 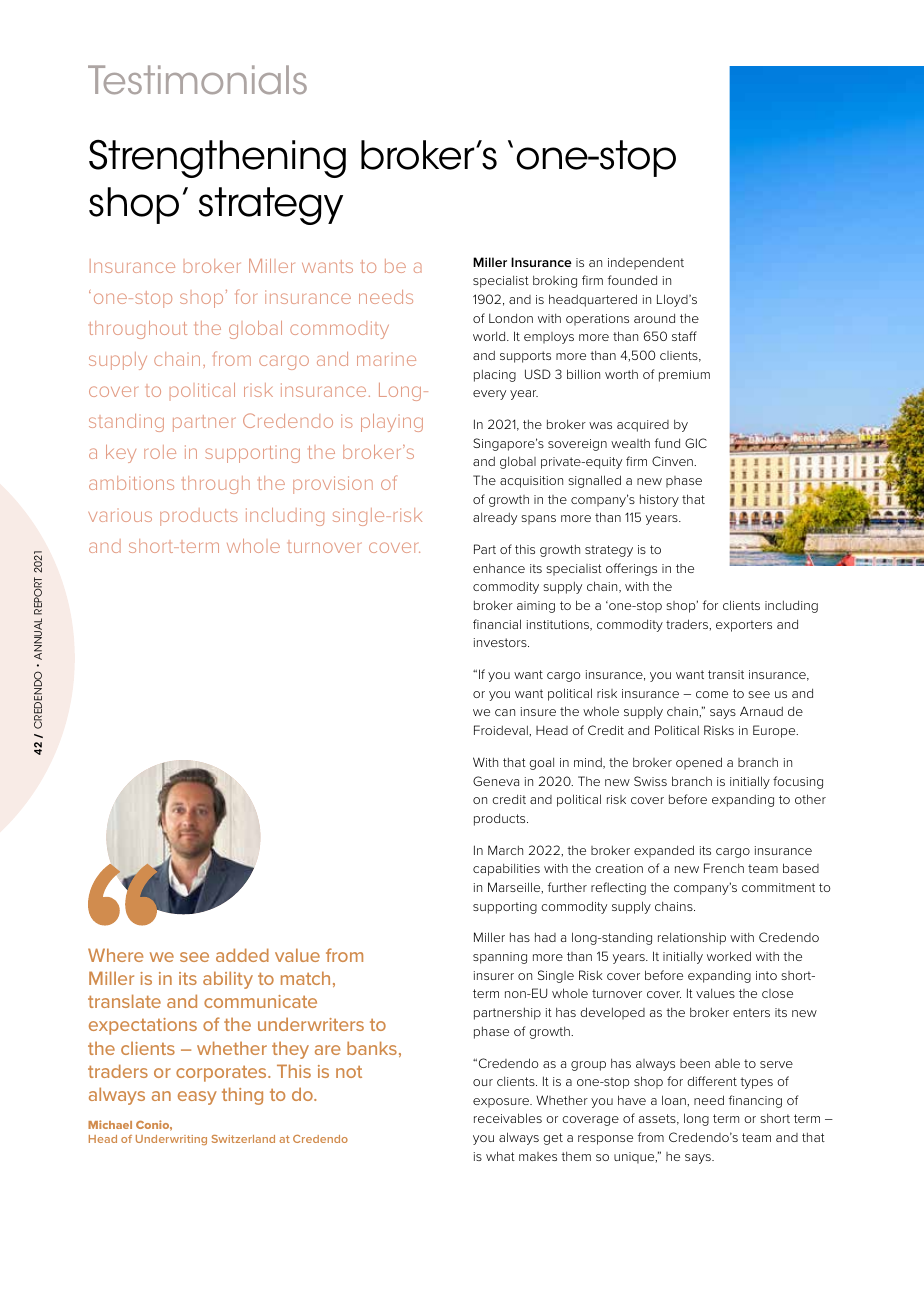 What do you see at coordinates (506, 869) in the screenshot?
I see `capabilities` at bounding box center [506, 869].
